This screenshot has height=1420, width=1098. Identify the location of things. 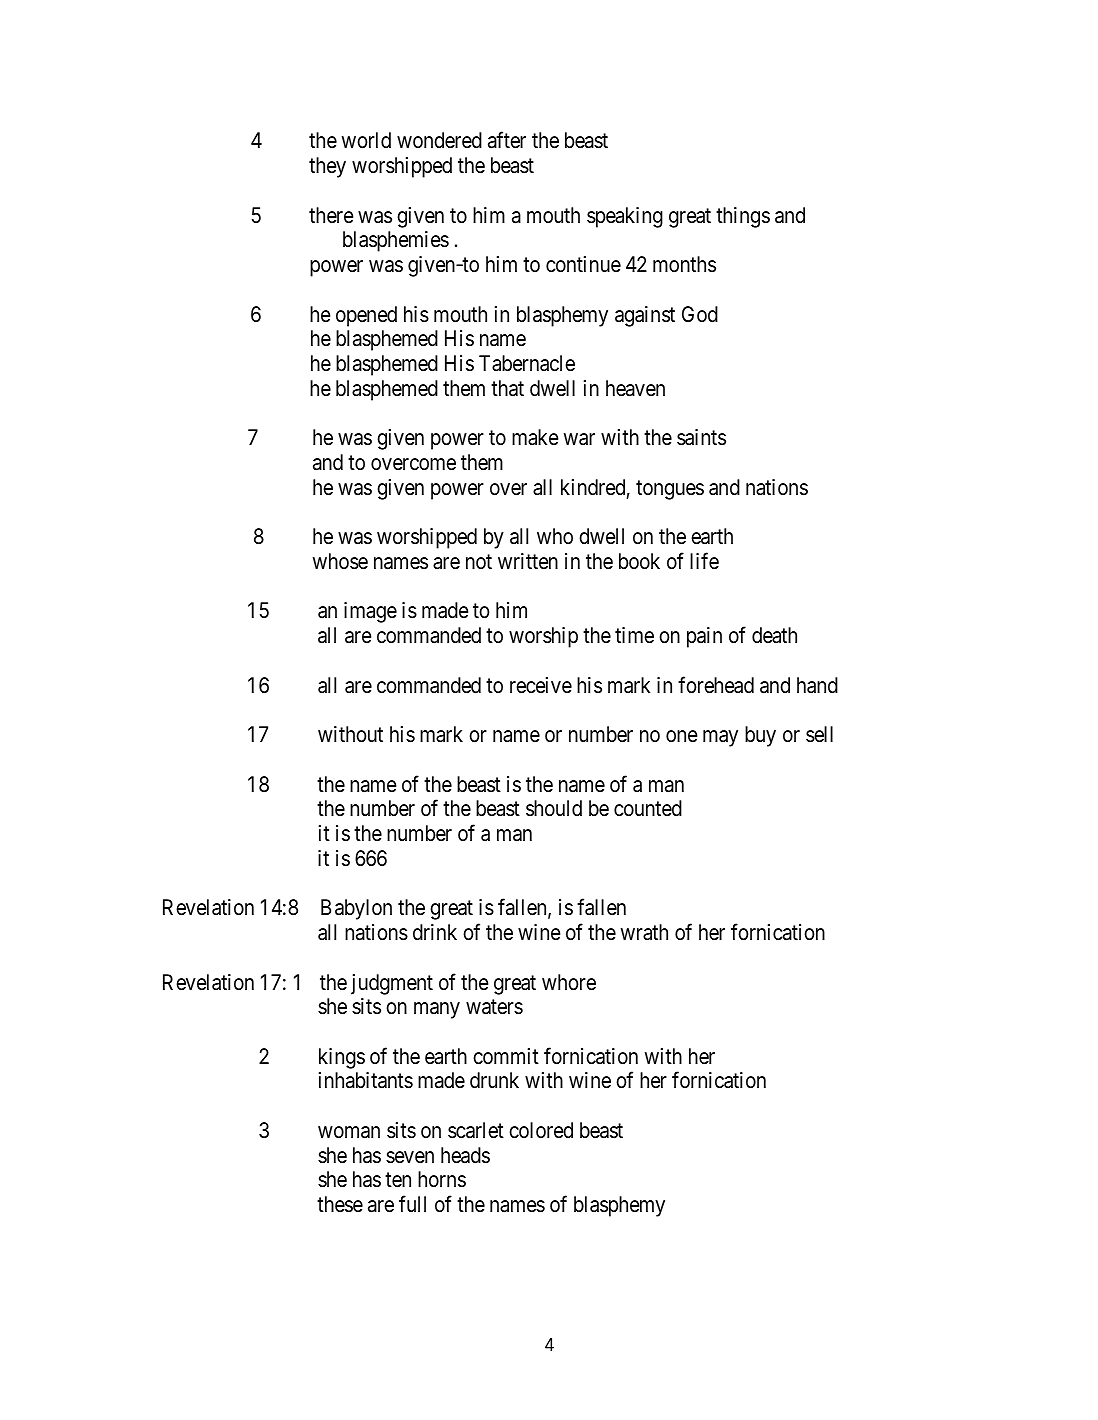
(743, 217).
